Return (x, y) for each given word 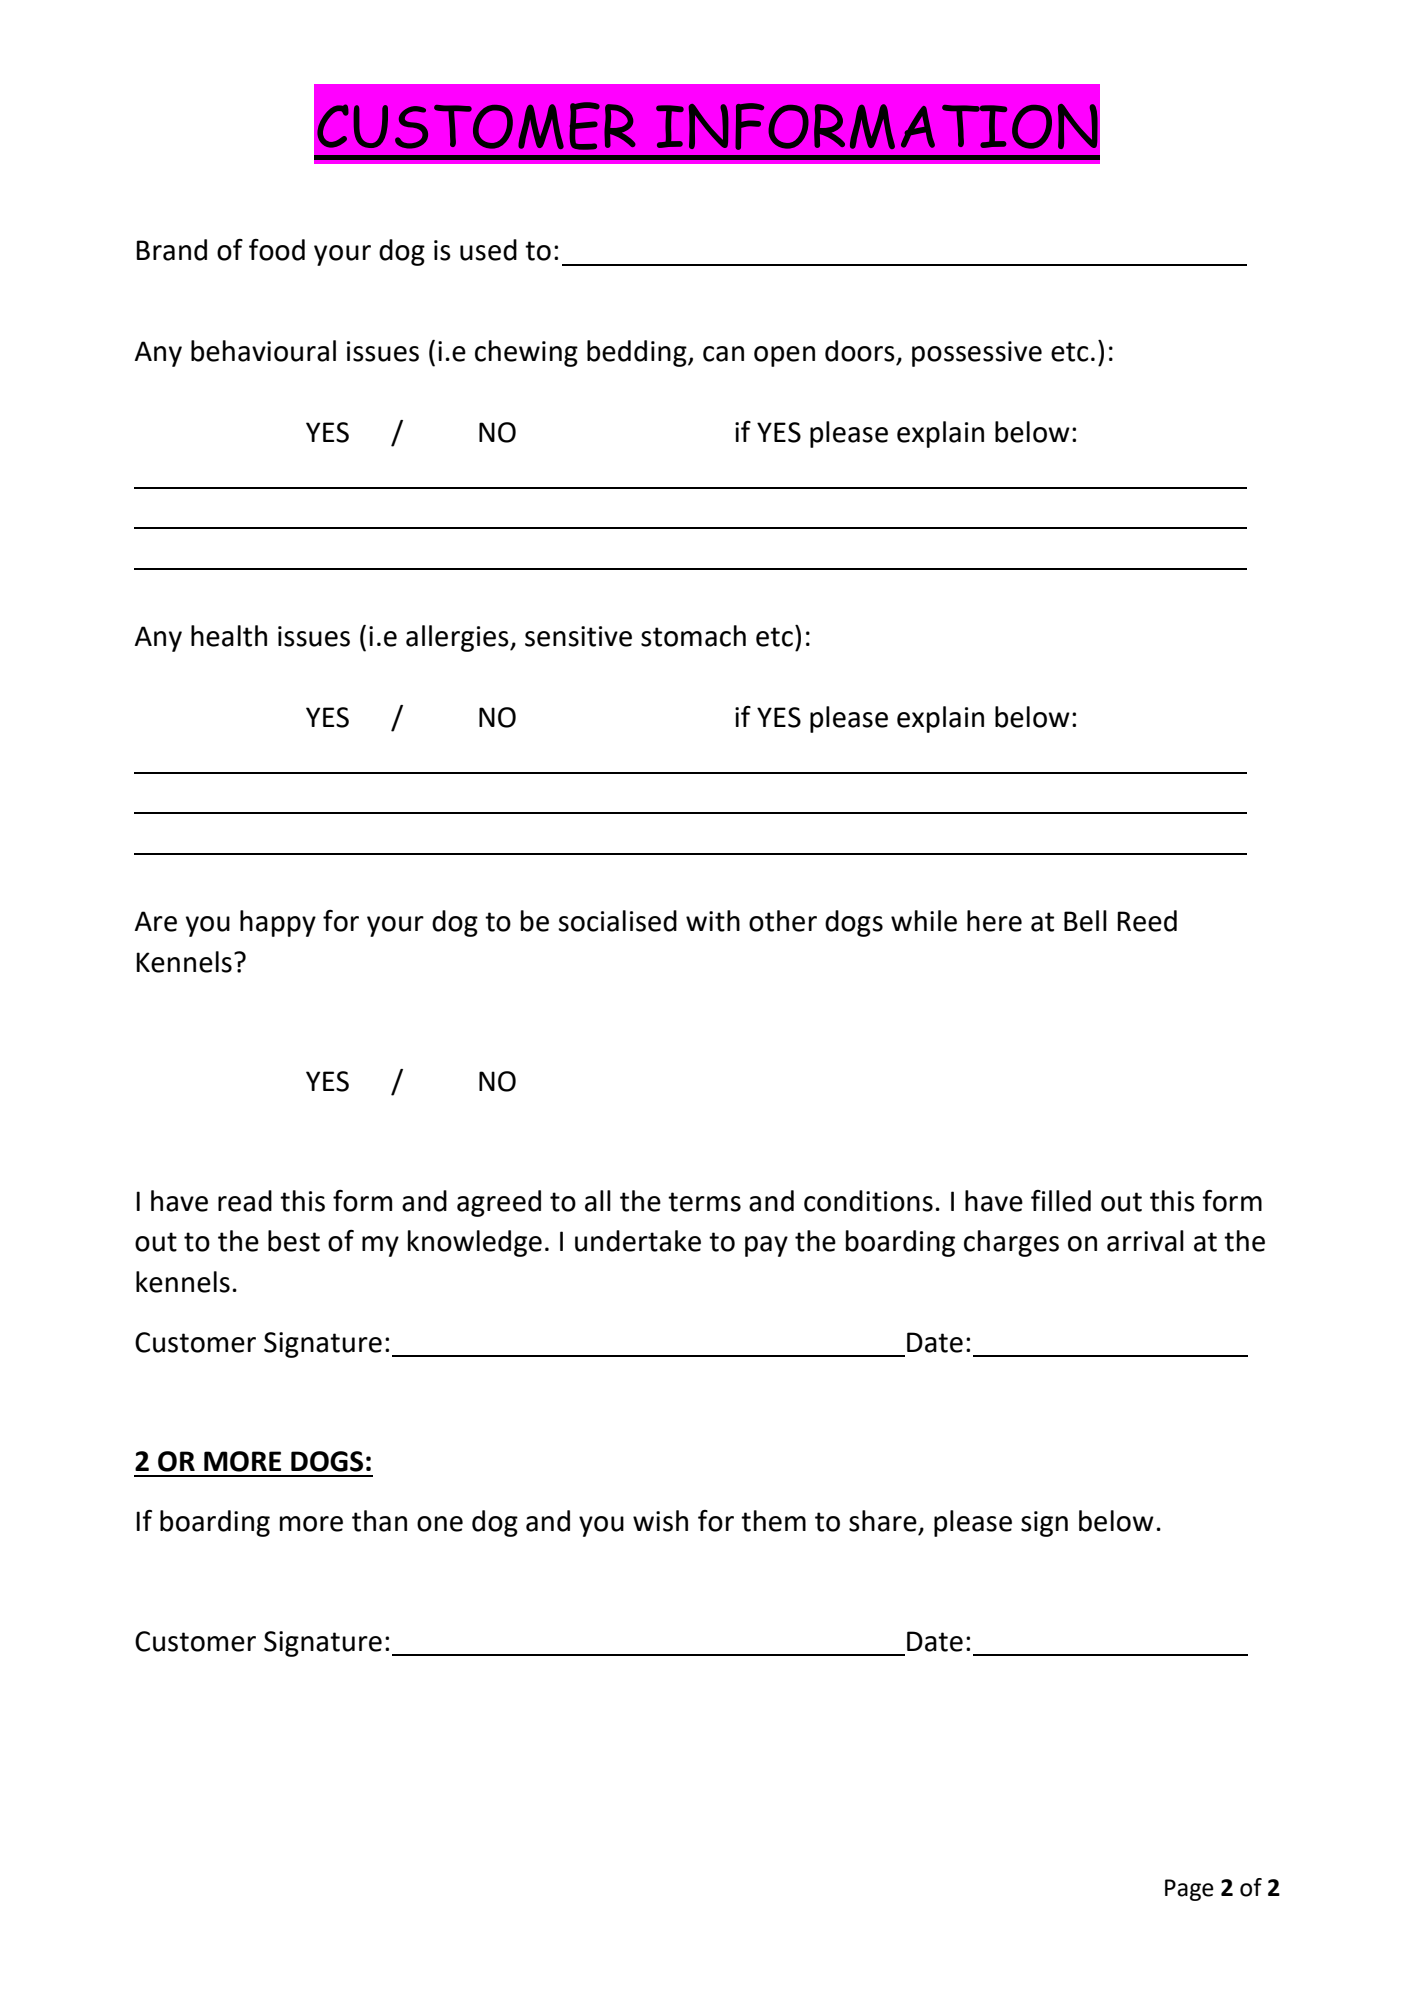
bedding (638, 353)
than (379, 1521)
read (245, 1201)
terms (704, 1202)
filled (1061, 1201)
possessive (977, 354)
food (277, 250)
